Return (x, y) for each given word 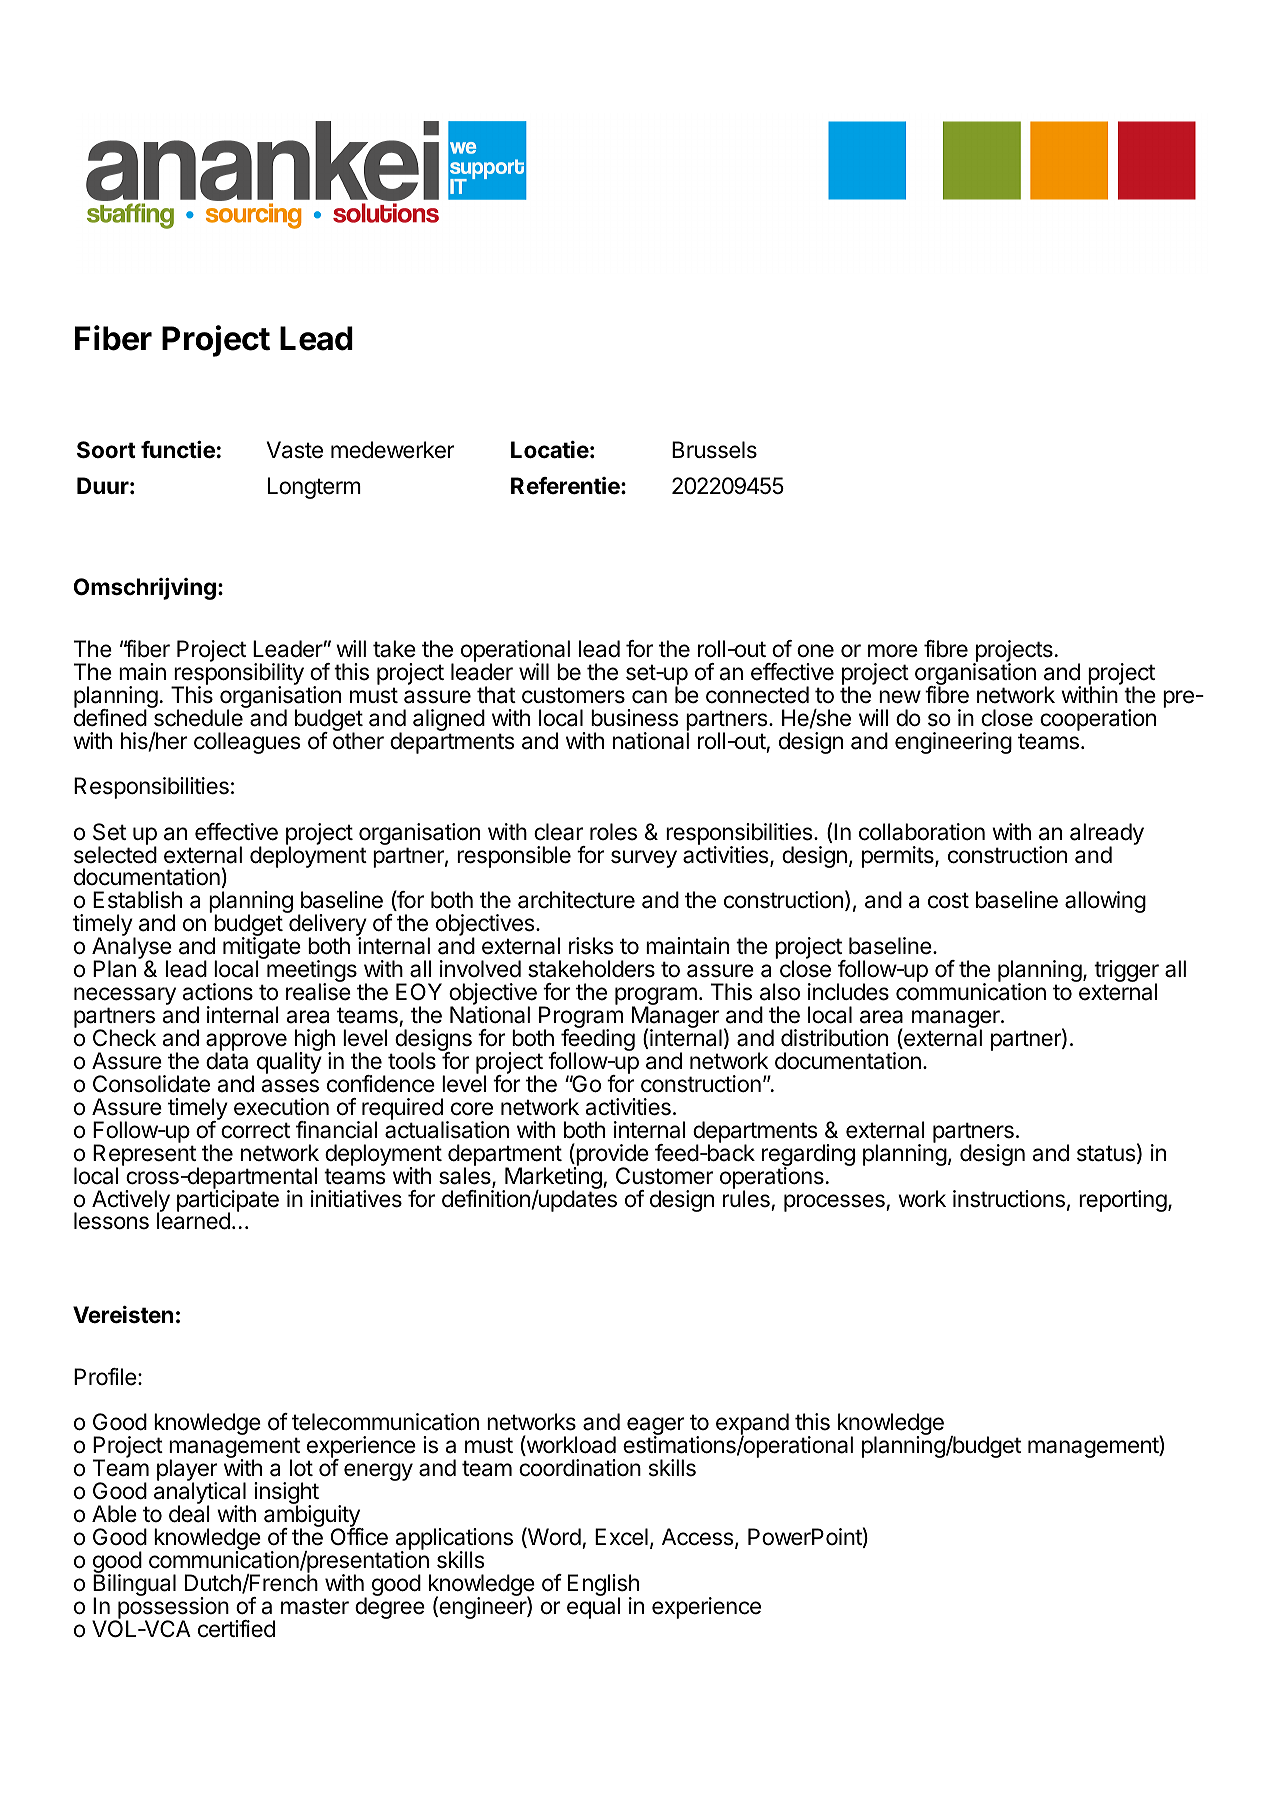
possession (172, 1609)
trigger (1126, 972)
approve (246, 1043)
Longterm (314, 488)
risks (591, 946)
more (893, 651)
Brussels (714, 450)
